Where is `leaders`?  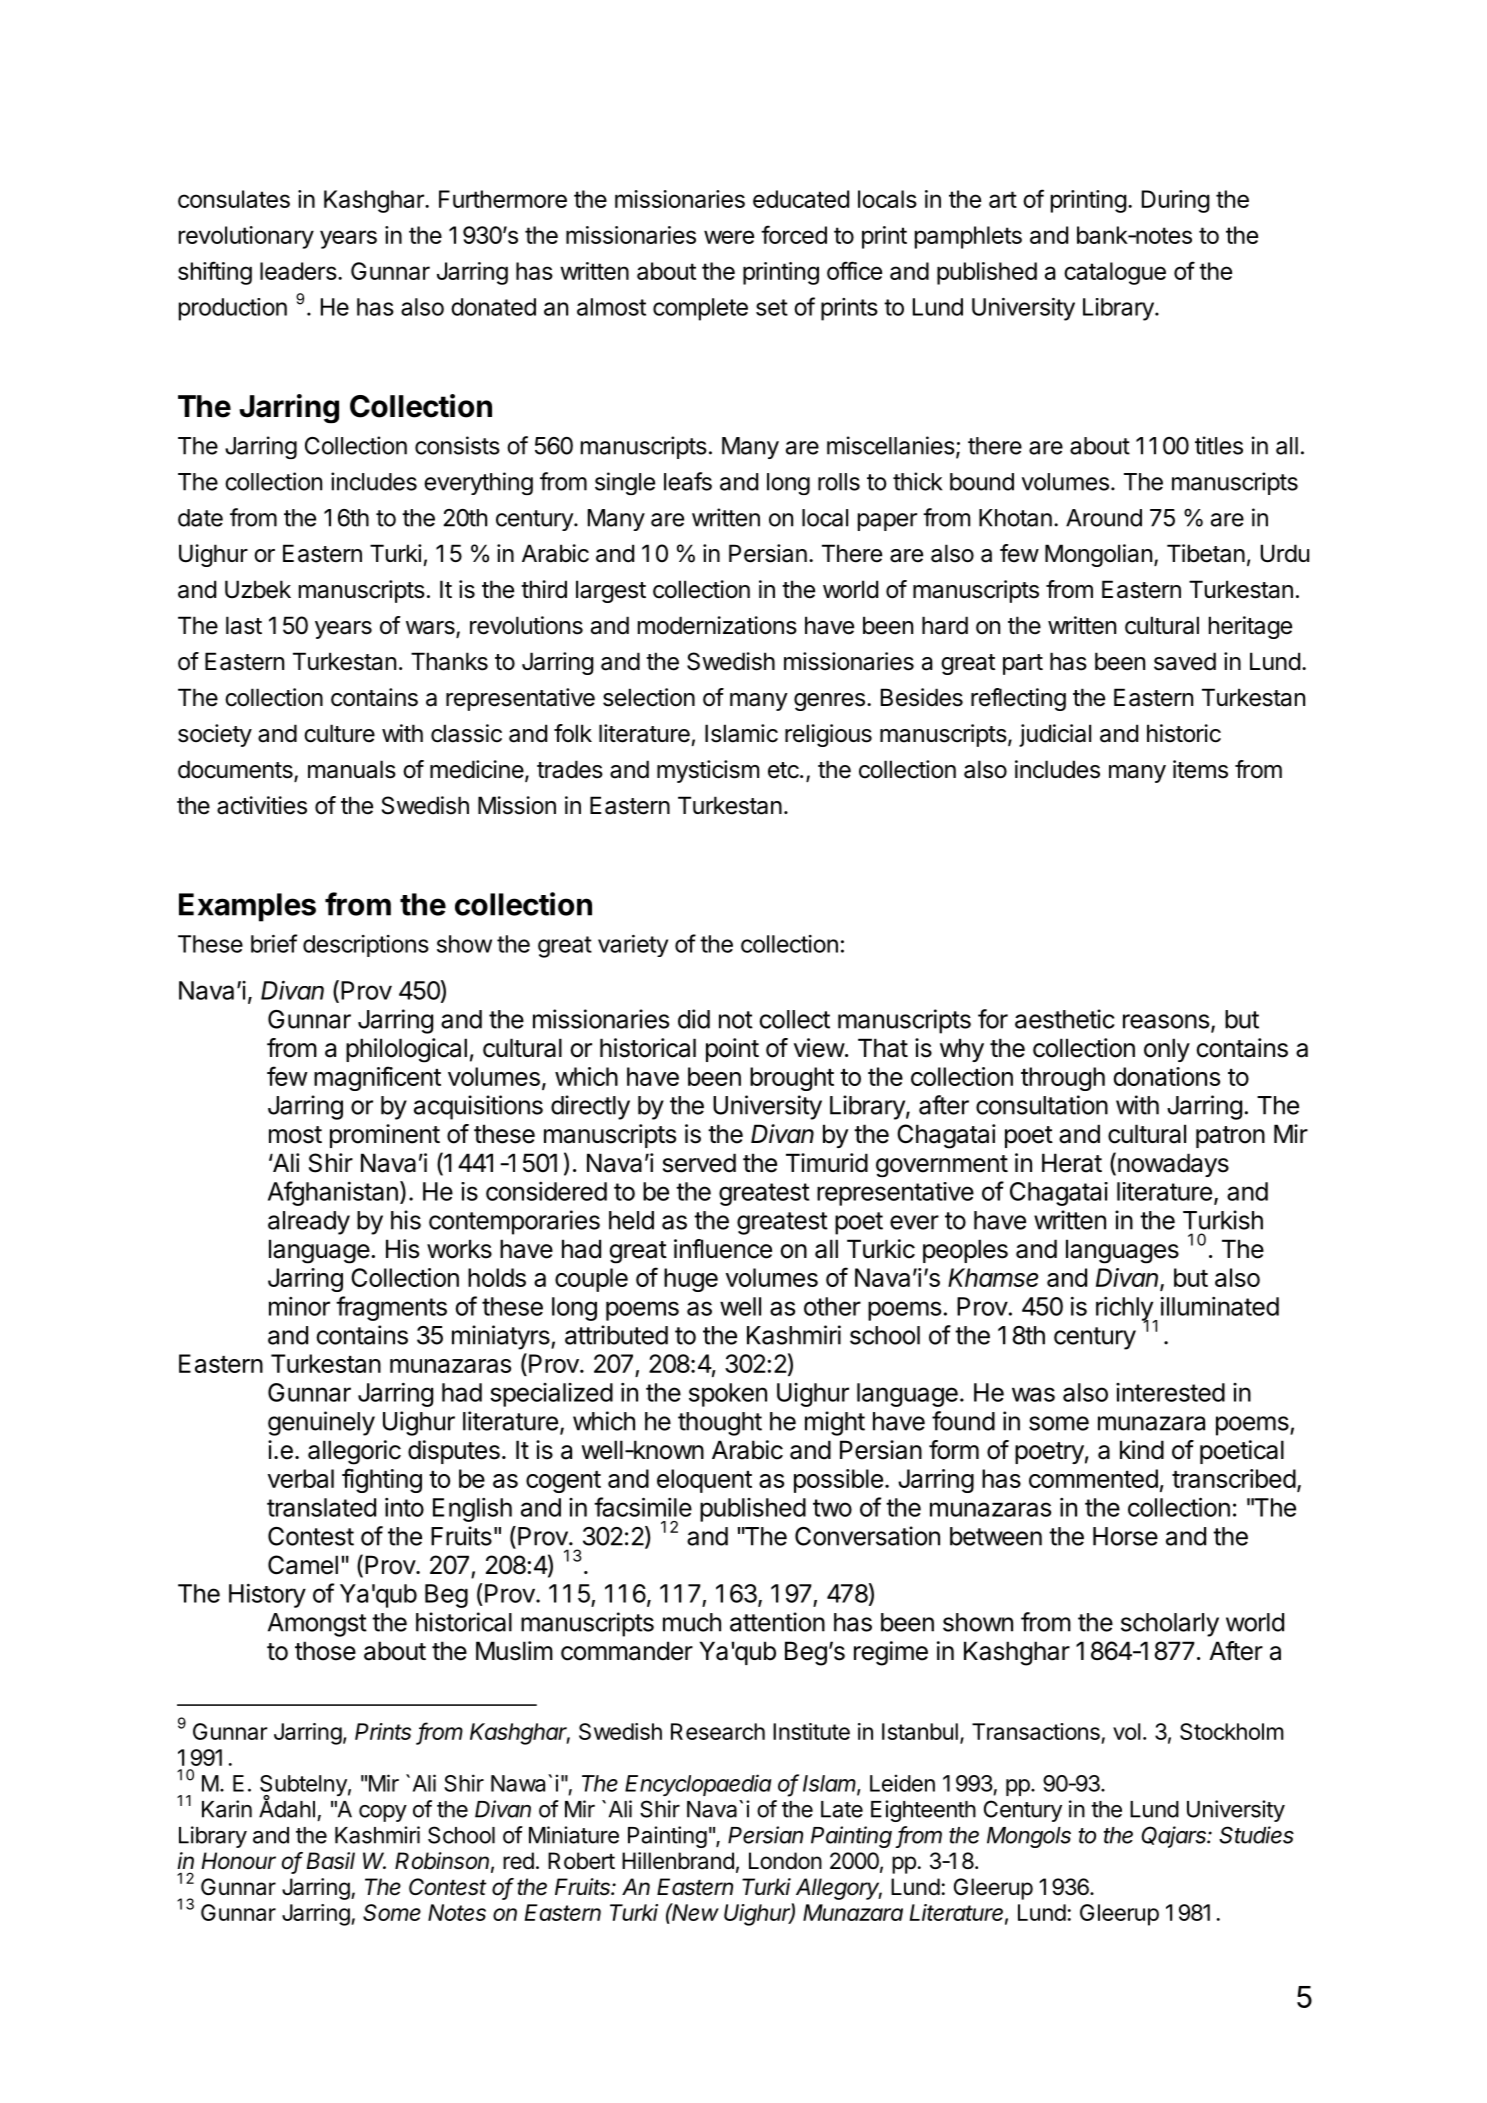 leaders is located at coordinates (298, 271).
